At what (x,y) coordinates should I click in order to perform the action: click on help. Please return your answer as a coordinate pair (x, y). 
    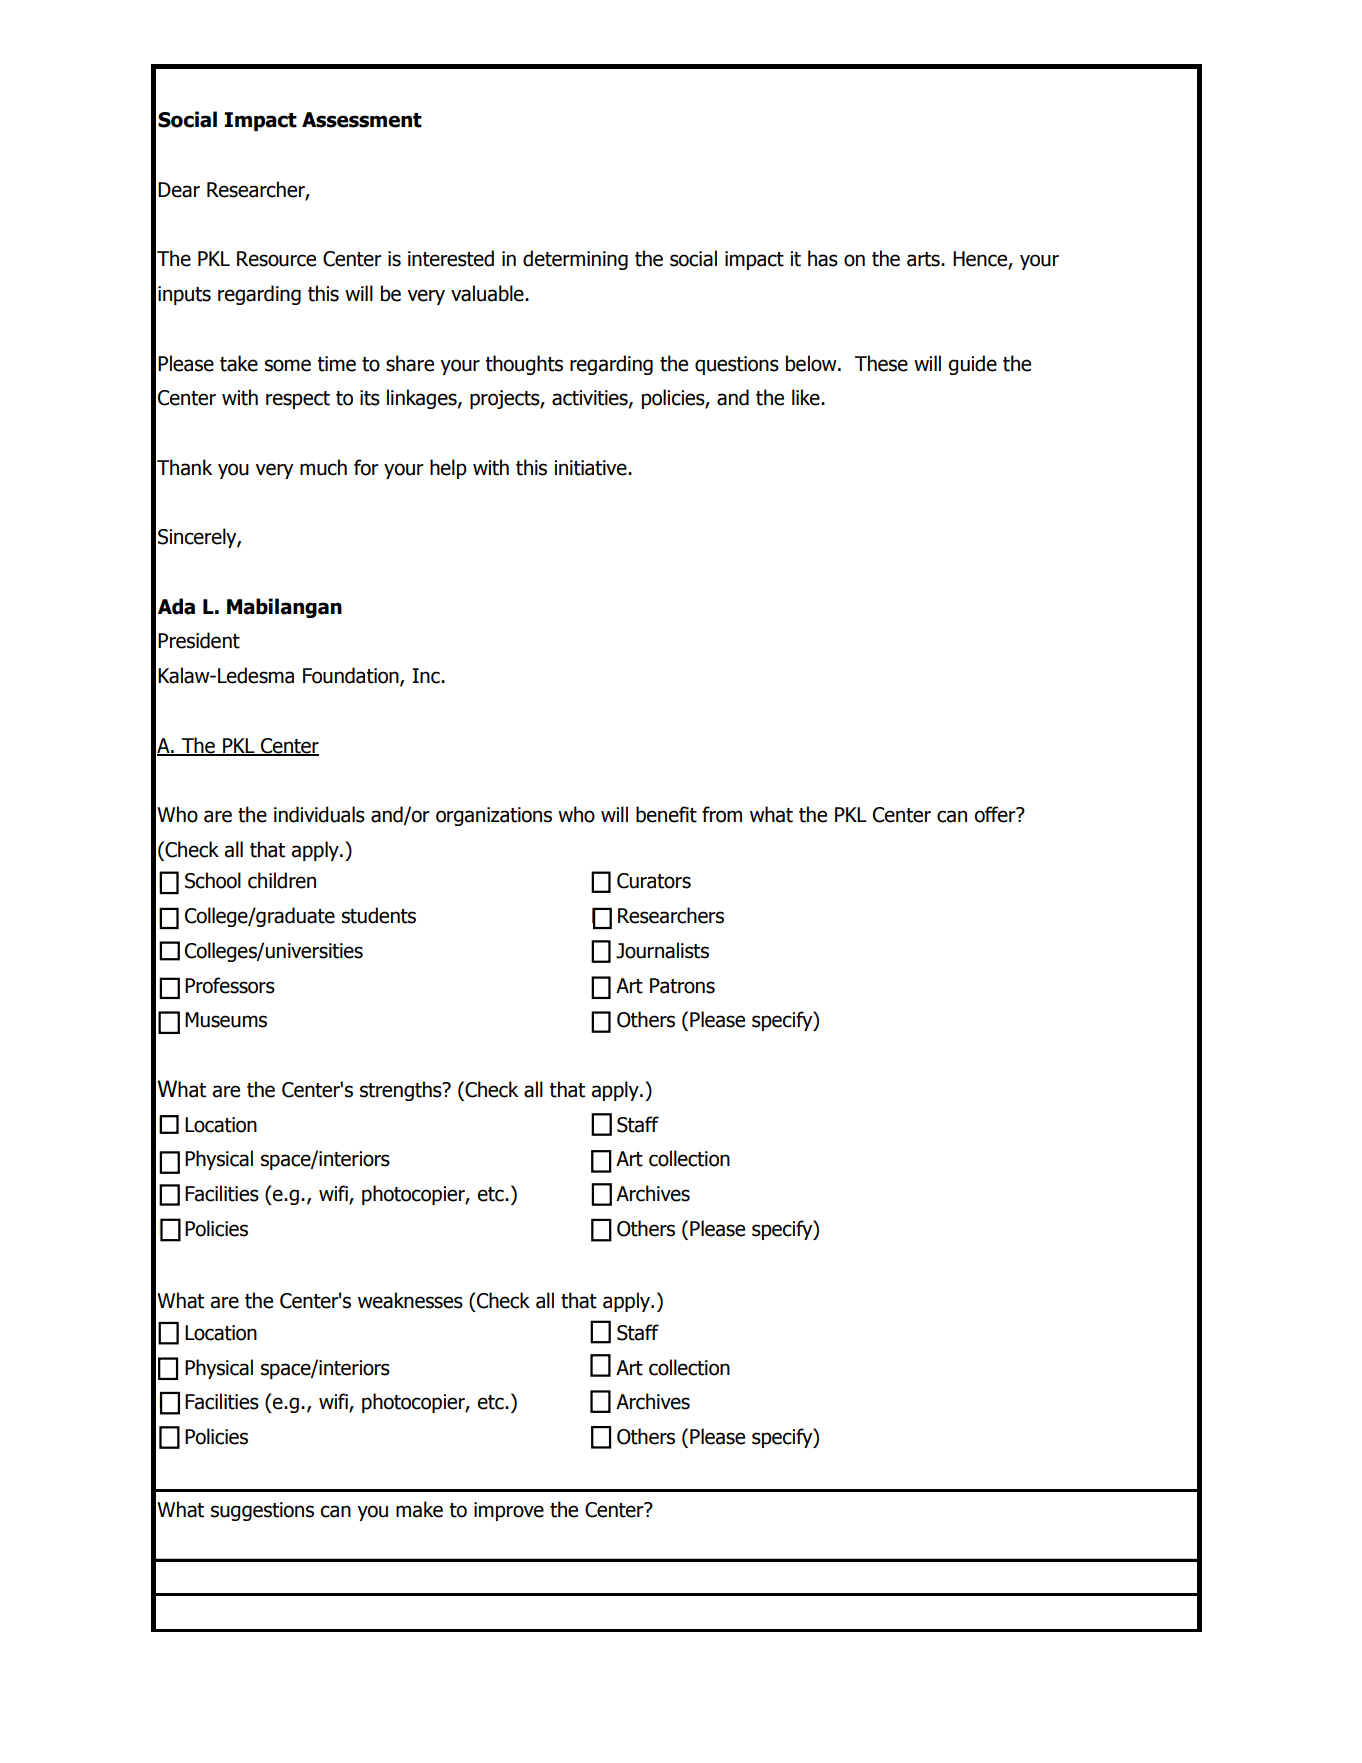
    Looking at the image, I should click on (448, 469).
